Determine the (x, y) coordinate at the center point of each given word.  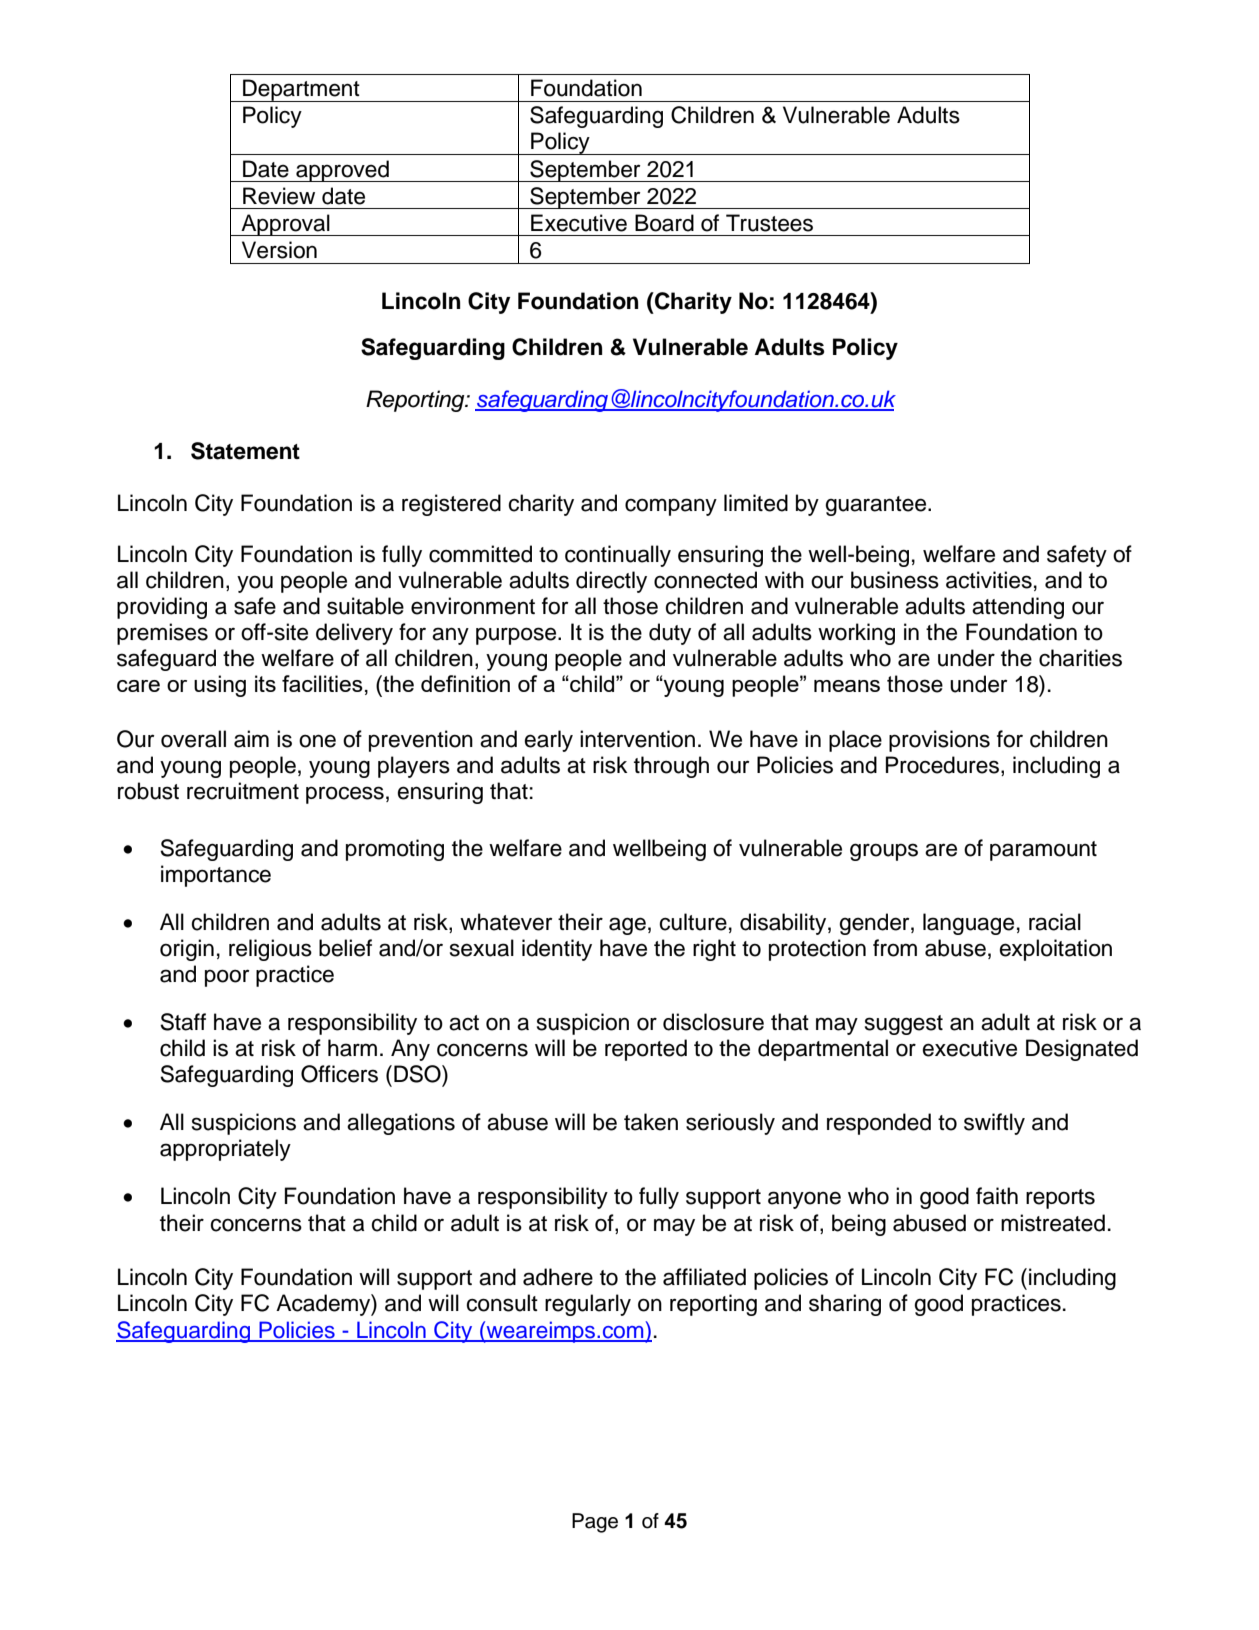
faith (997, 1196)
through (671, 767)
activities (989, 580)
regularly (588, 1305)
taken (651, 1122)
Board (664, 223)
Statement (245, 451)
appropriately (225, 1150)
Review (279, 196)
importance (216, 876)
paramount (1043, 851)
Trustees (769, 223)
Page (595, 1523)
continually (618, 556)
